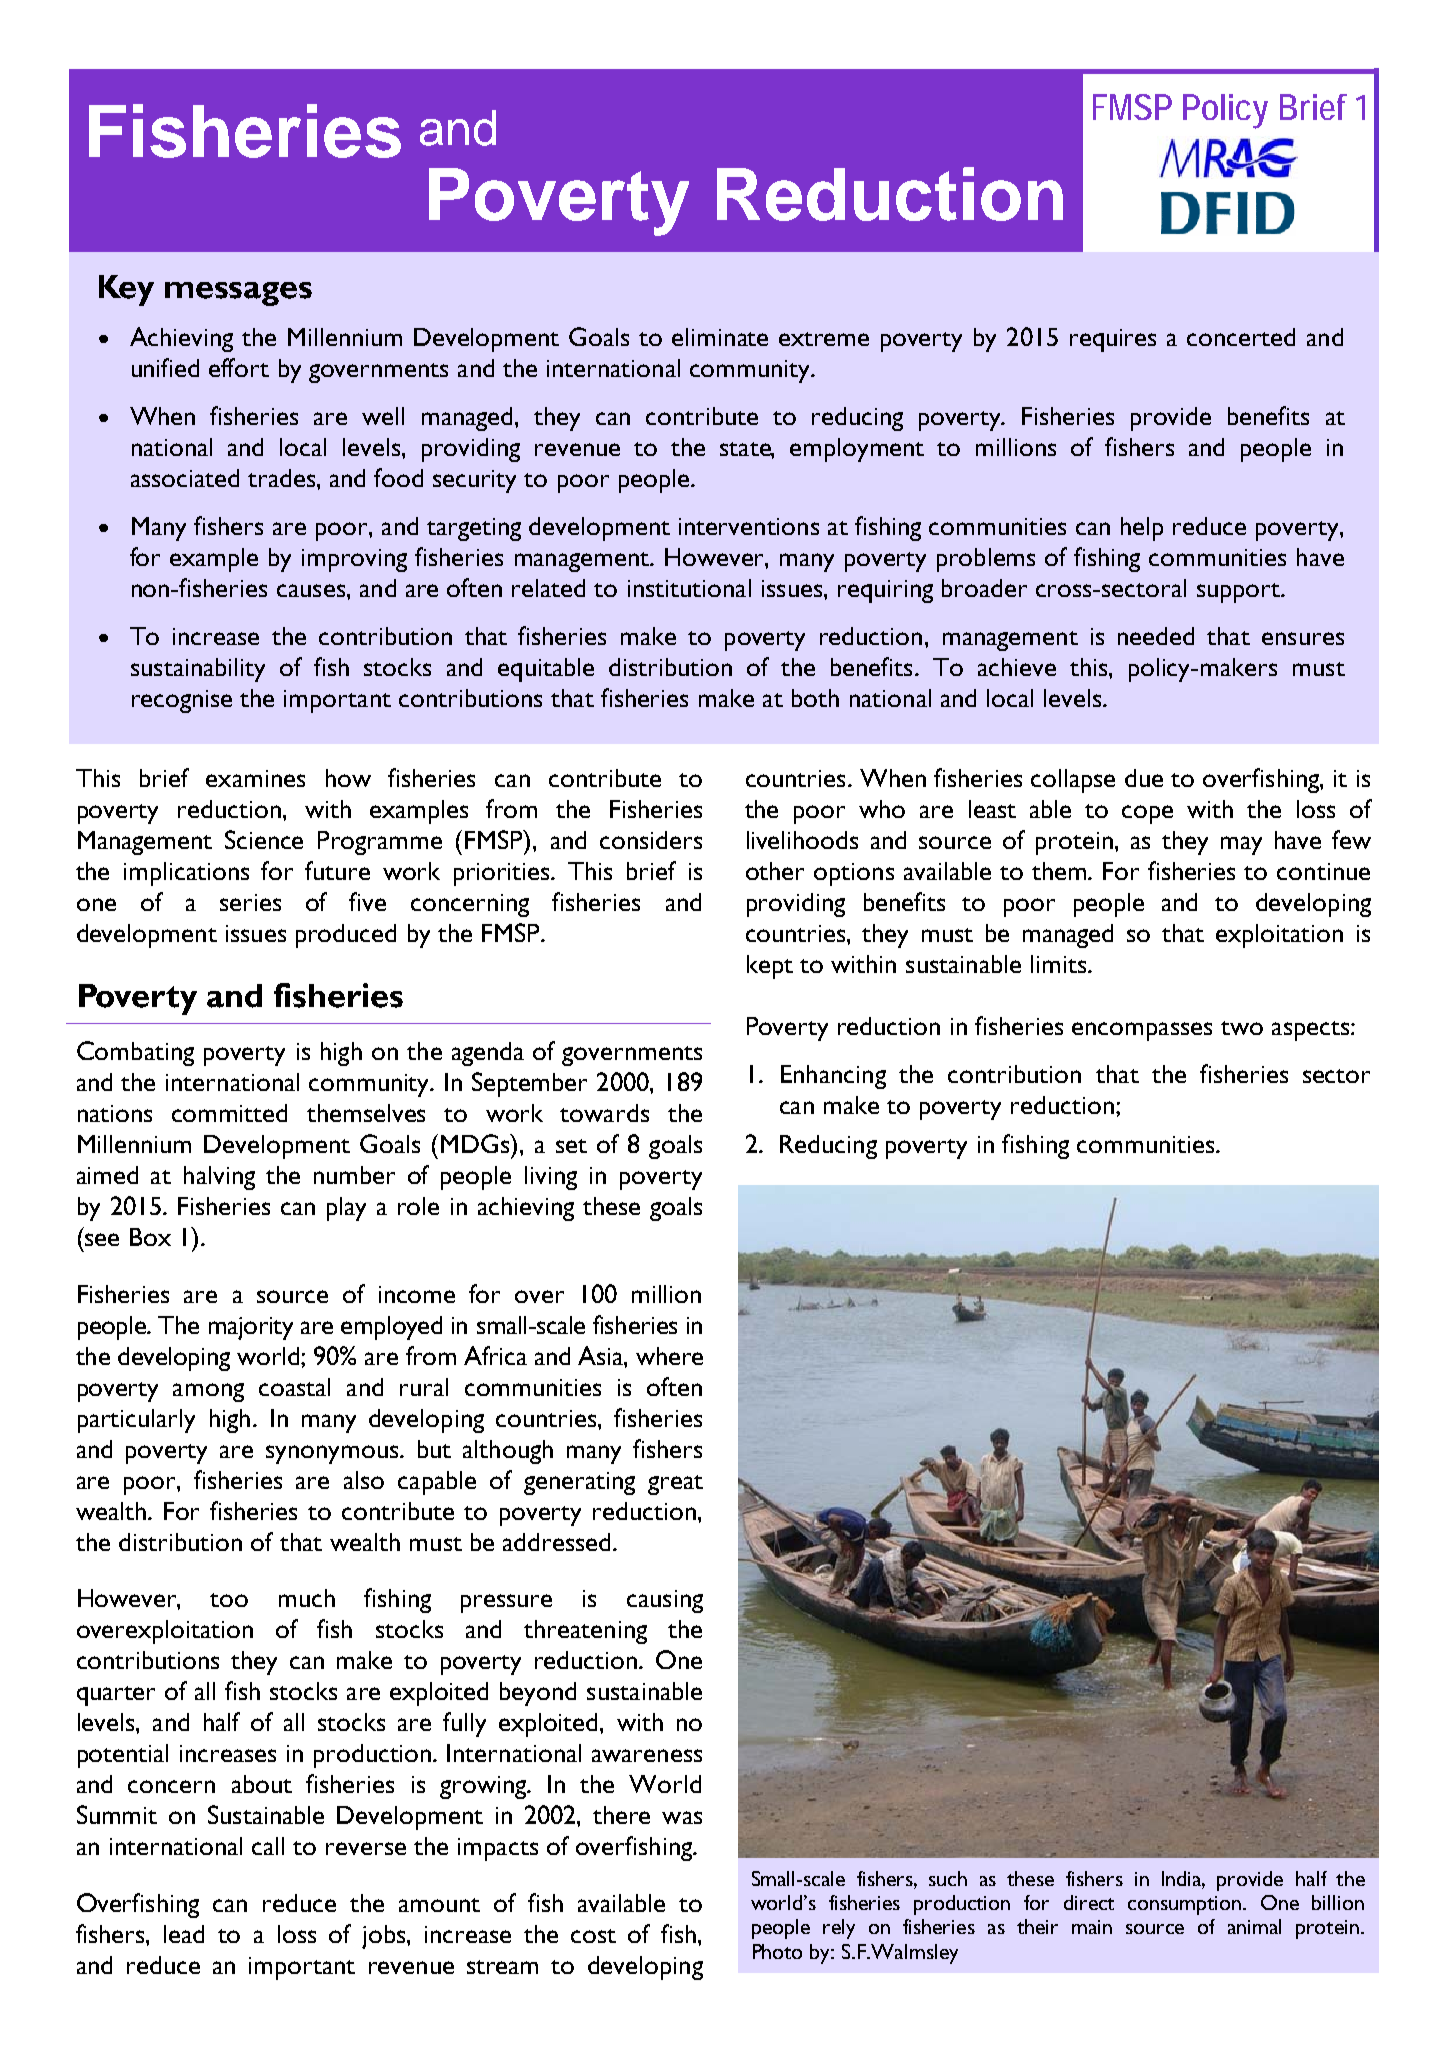 This document has width=1447, height=2047. I want to click on majority, so click(251, 1328).
